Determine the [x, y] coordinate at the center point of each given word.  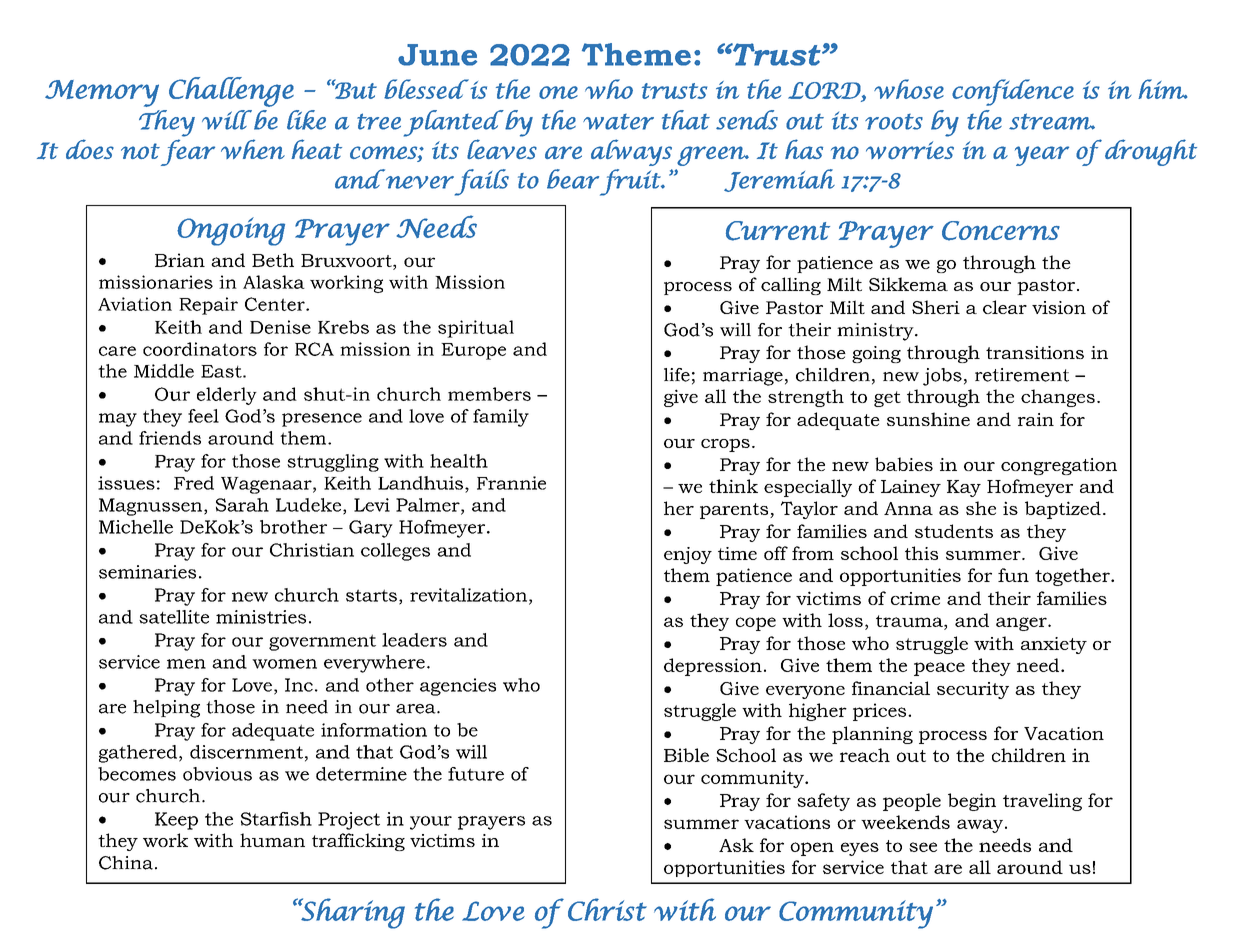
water [618, 122]
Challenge [231, 92]
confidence [1013, 92]
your [431, 823]
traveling [1042, 802]
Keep [176, 821]
